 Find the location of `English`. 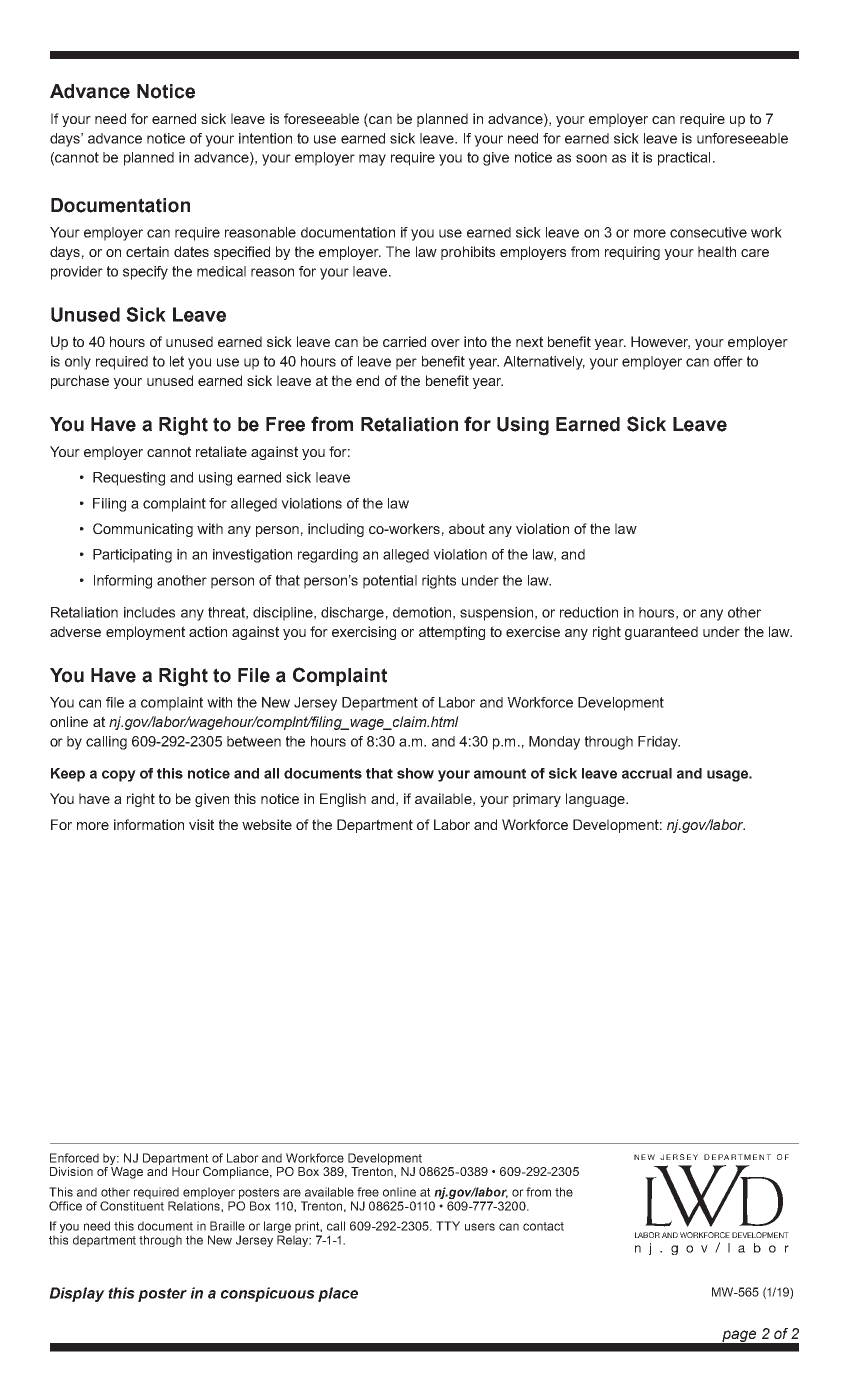

English is located at coordinates (343, 800).
